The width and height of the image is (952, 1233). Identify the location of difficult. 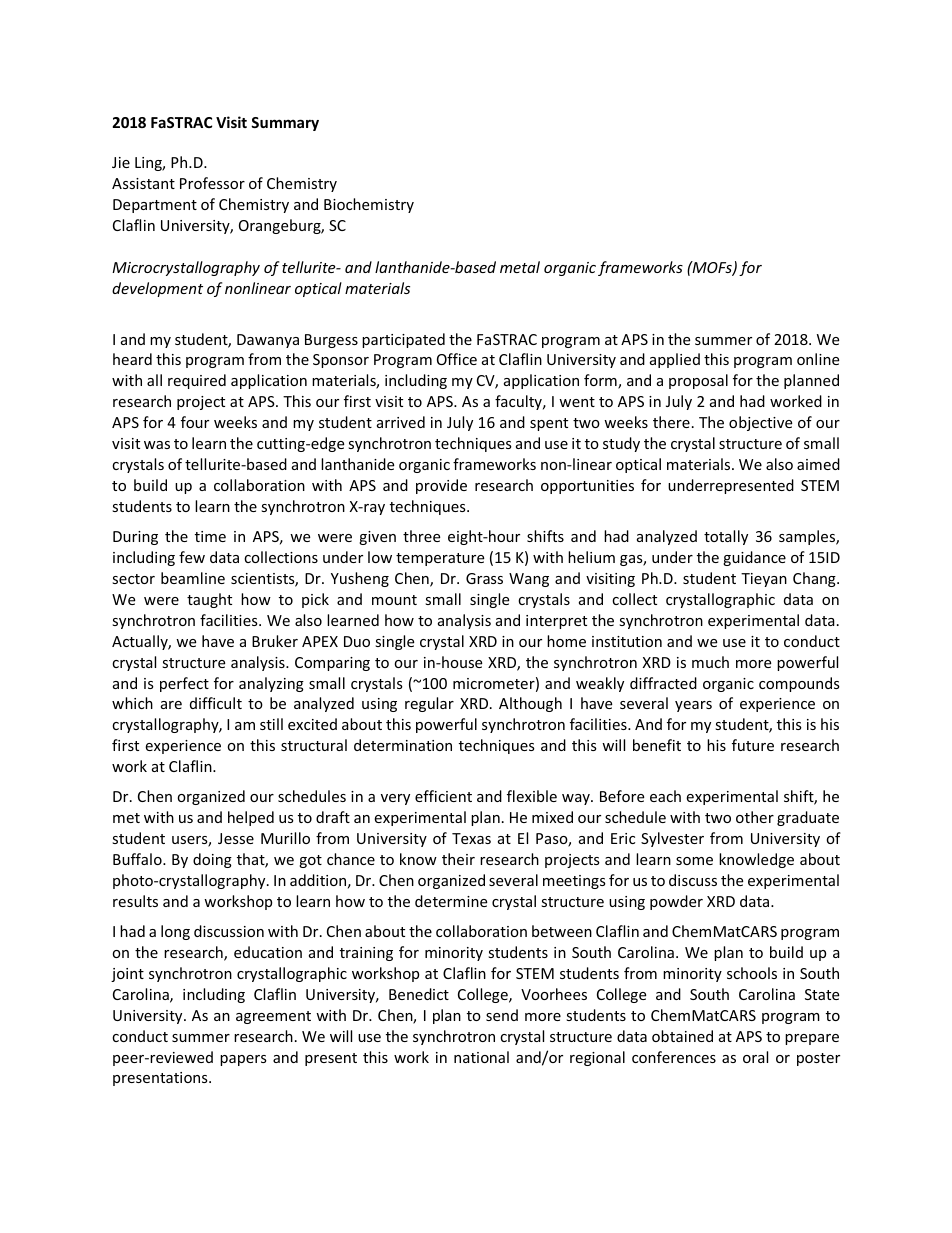
(216, 703).
